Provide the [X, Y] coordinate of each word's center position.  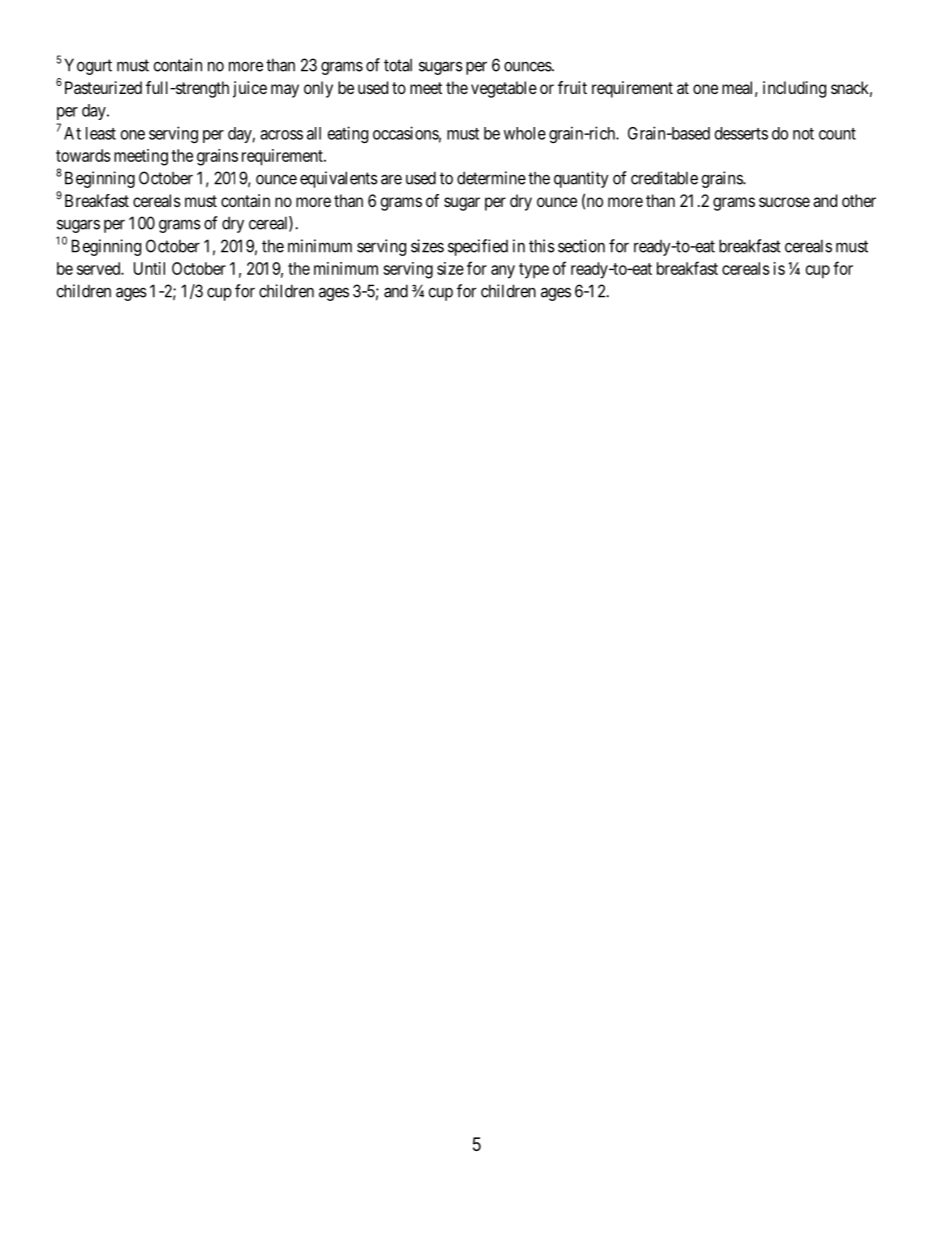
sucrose [784, 202]
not [803, 134]
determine [491, 178]
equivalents [339, 179]
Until [149, 268]
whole [525, 133]
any [503, 272]
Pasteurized [103, 87]
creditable [664, 178]
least [101, 133]
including [794, 89]
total [398, 65]
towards [83, 155]
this [542, 246]
